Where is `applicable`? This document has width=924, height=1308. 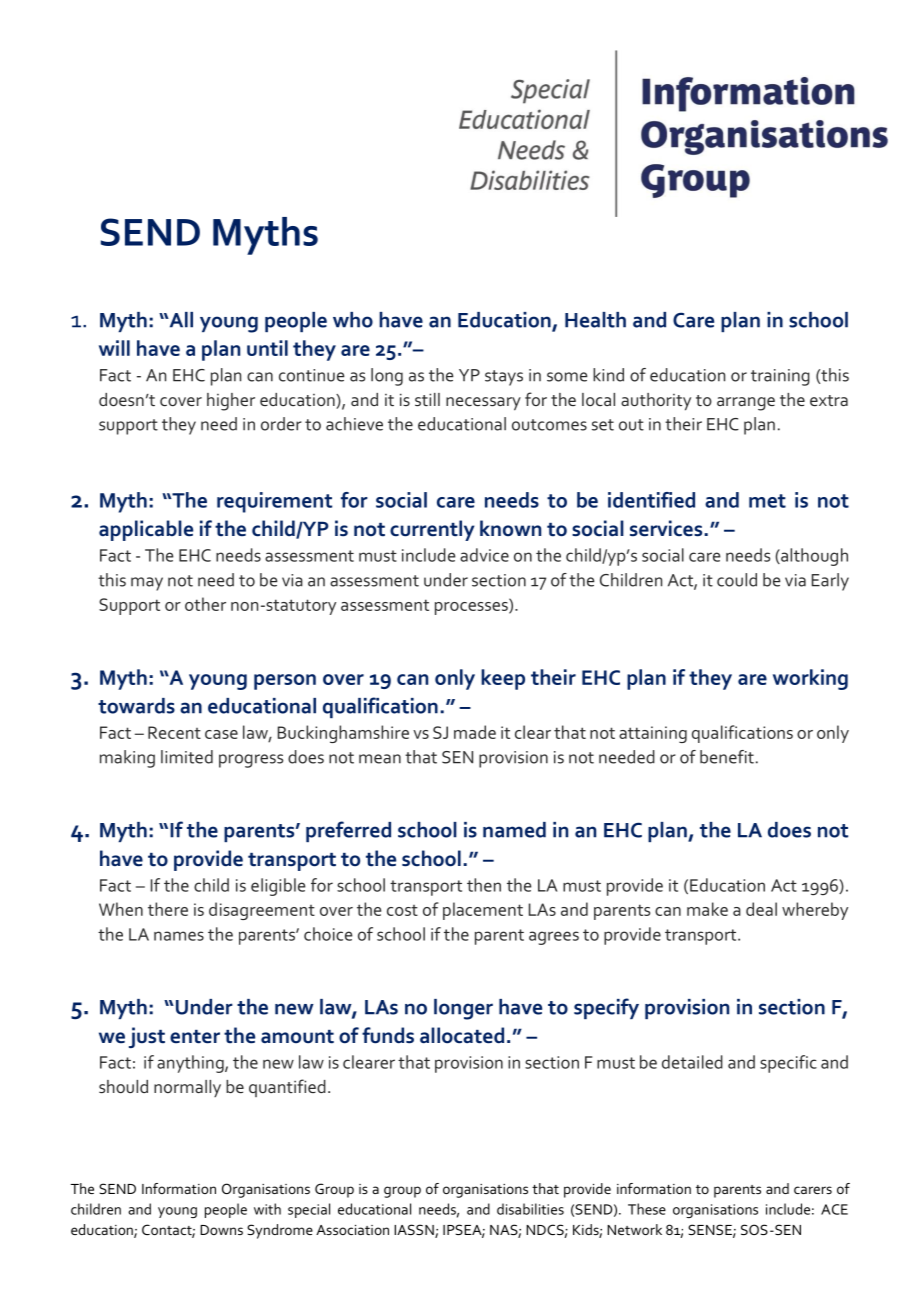 applicable is located at coordinates (146, 530).
